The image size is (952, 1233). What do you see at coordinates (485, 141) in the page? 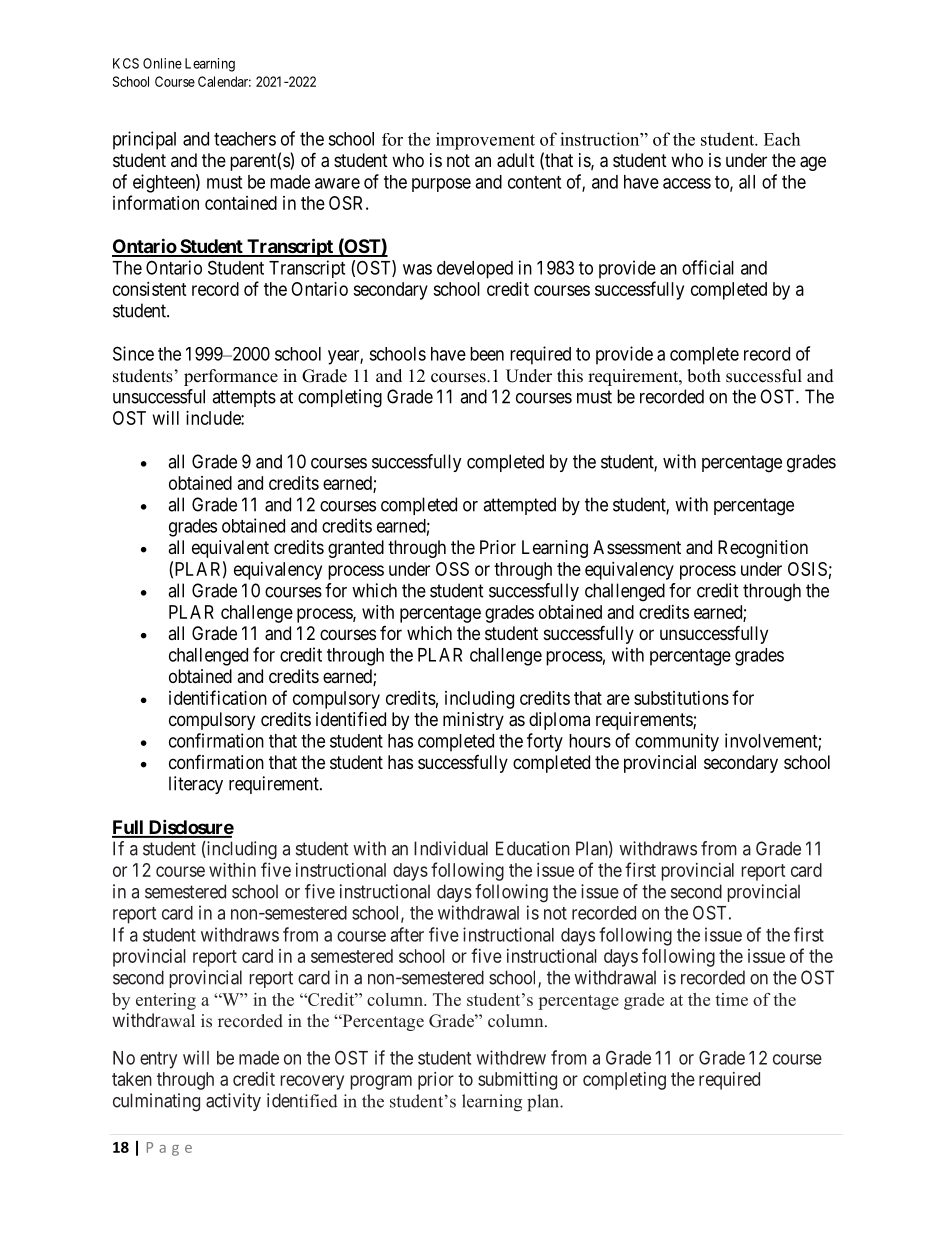
I see `improvement` at bounding box center [485, 141].
